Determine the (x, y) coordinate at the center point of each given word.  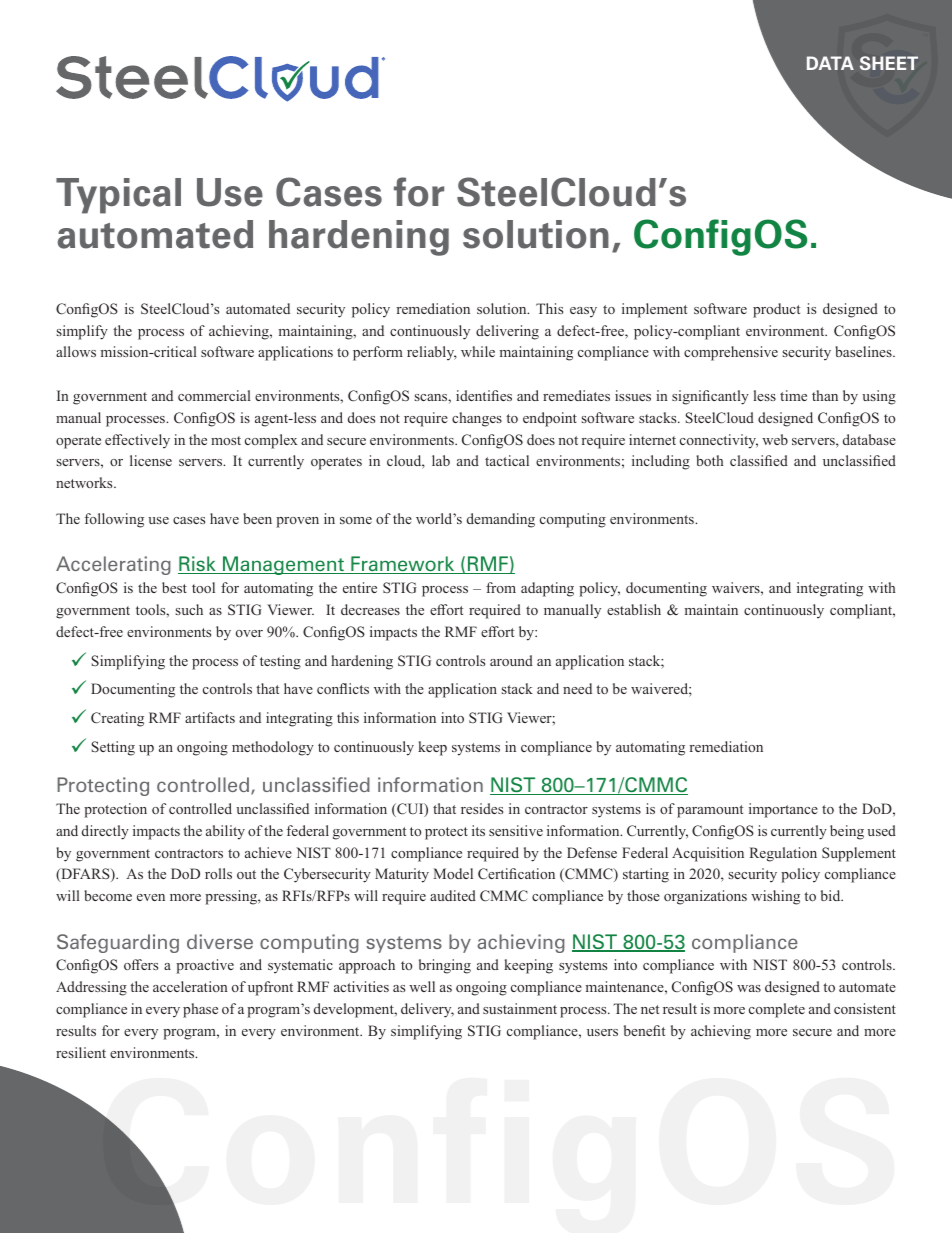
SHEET (889, 63)
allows (76, 351)
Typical (118, 196)
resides (482, 808)
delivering (507, 332)
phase (200, 1010)
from (501, 587)
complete (777, 1010)
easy (583, 312)
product (776, 310)
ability (225, 832)
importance (783, 810)
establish (634, 609)
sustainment (520, 1008)
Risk (198, 565)
